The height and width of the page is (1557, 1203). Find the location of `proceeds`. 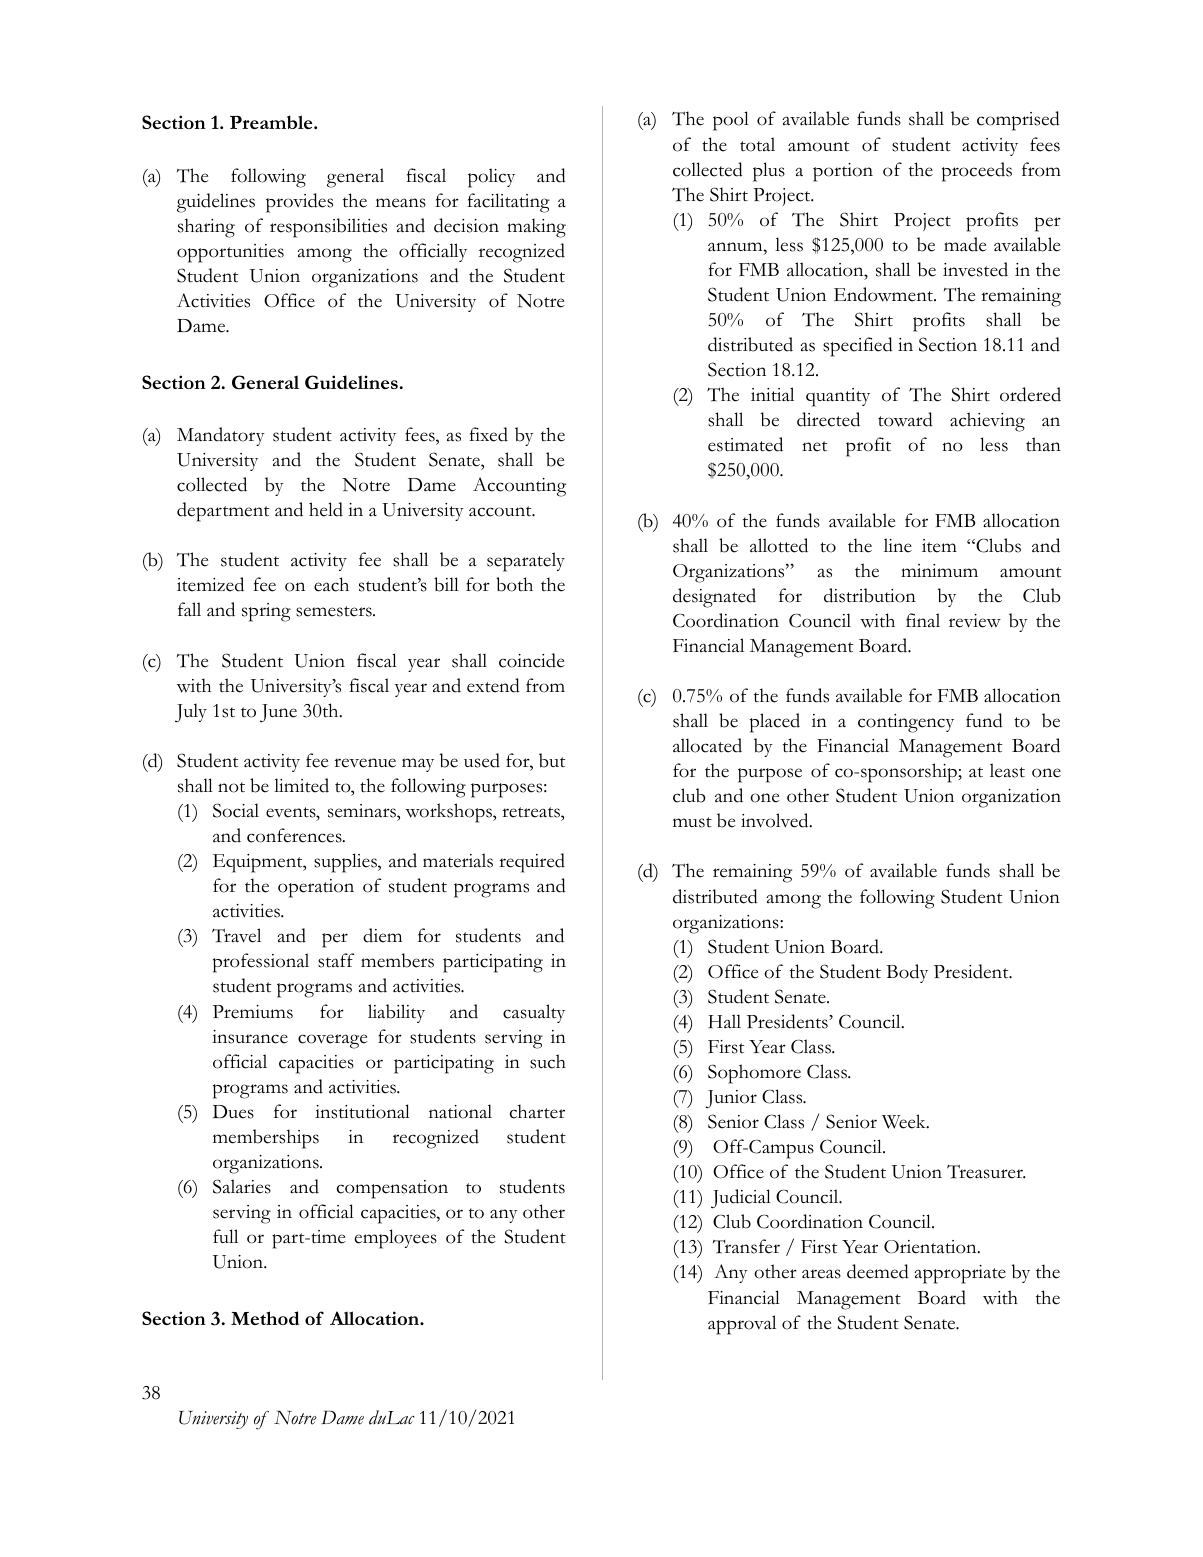

proceeds is located at coordinates (977, 172).
